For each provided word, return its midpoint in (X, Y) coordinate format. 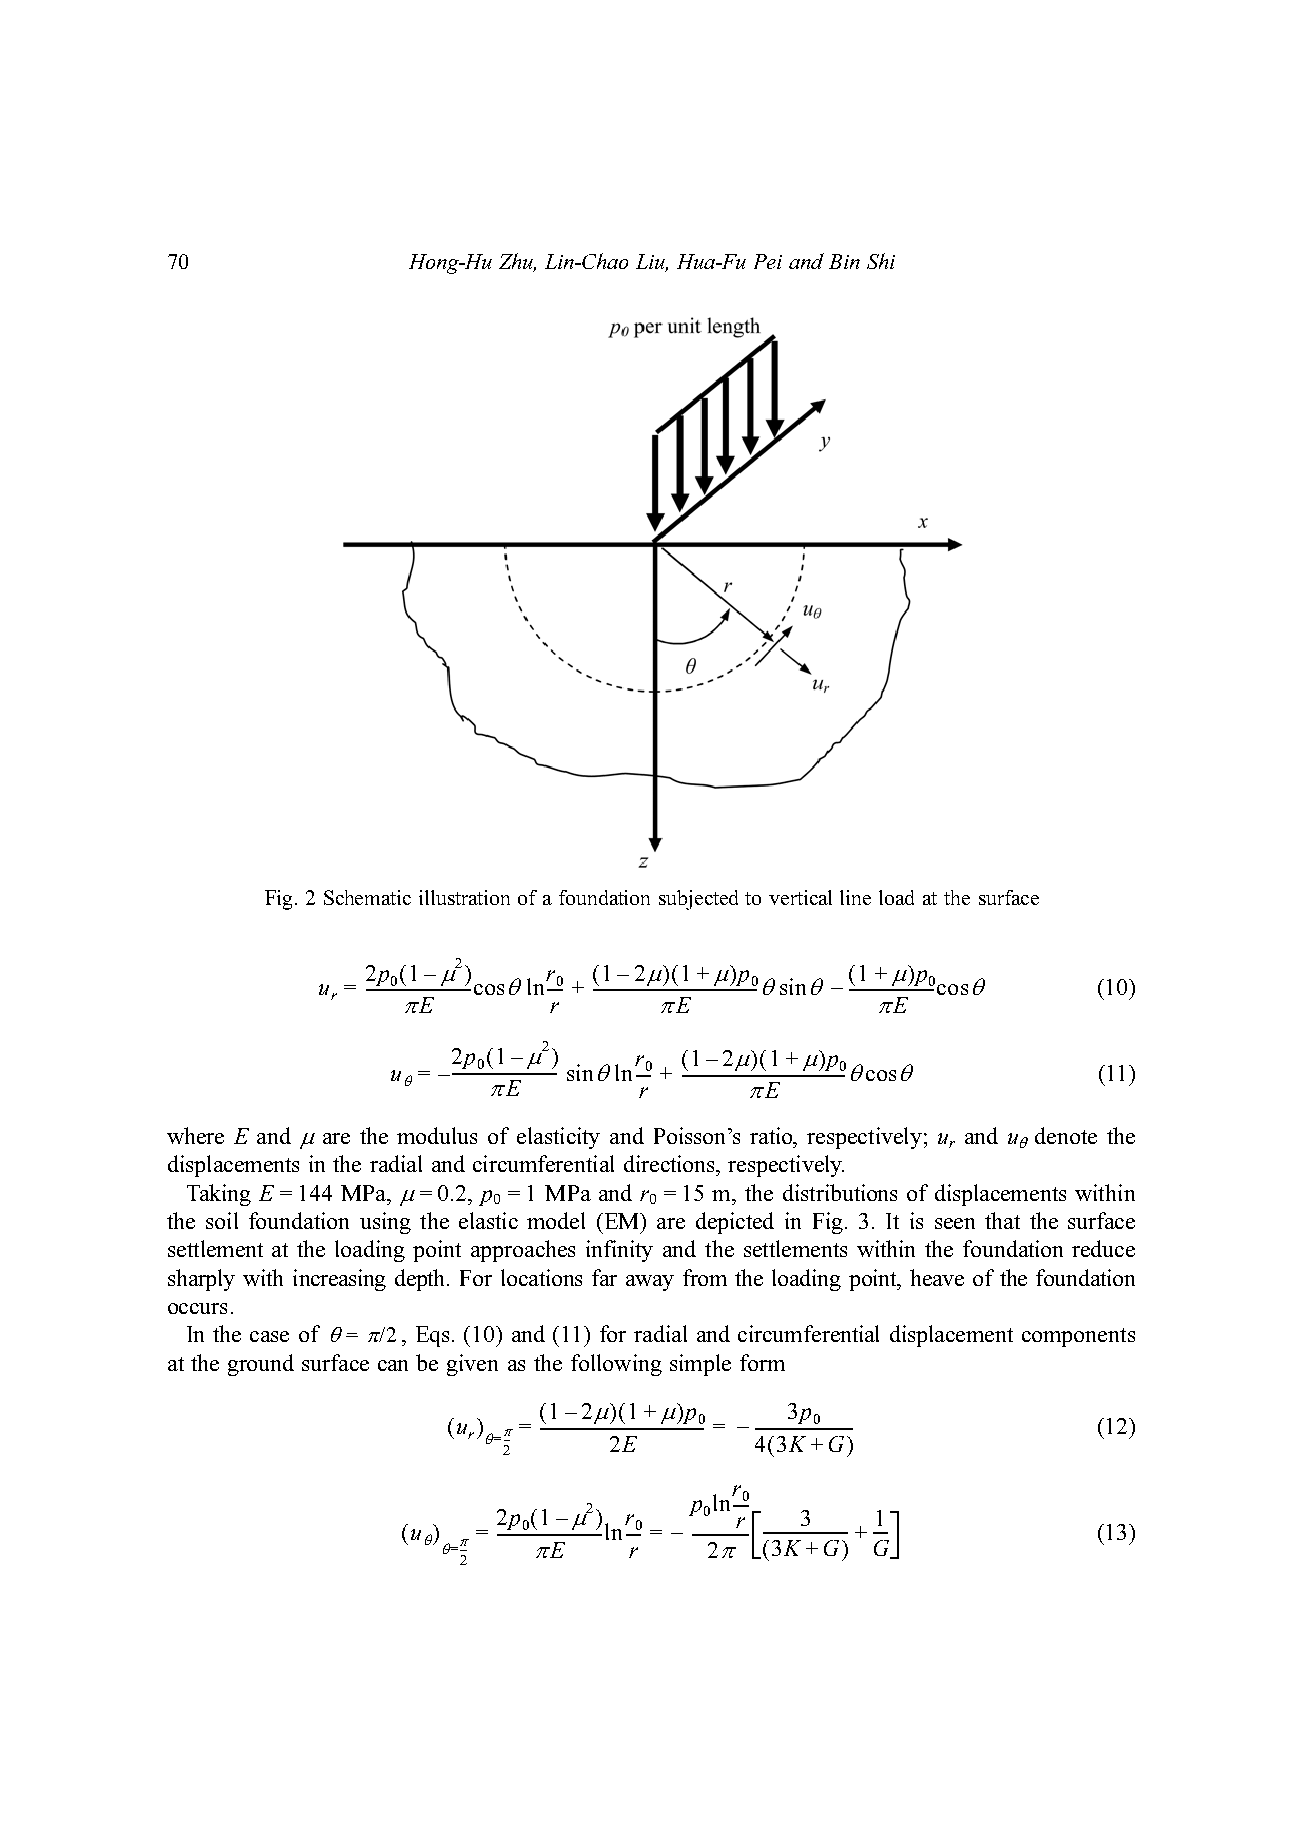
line (855, 897)
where (195, 1135)
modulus (437, 1135)
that (1002, 1220)
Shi (881, 261)
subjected (698, 900)
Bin (844, 261)
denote (1066, 1135)
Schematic (367, 897)
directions (671, 1163)
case (269, 1336)
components (1078, 1337)
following (616, 1365)
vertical (800, 897)
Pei (768, 261)
